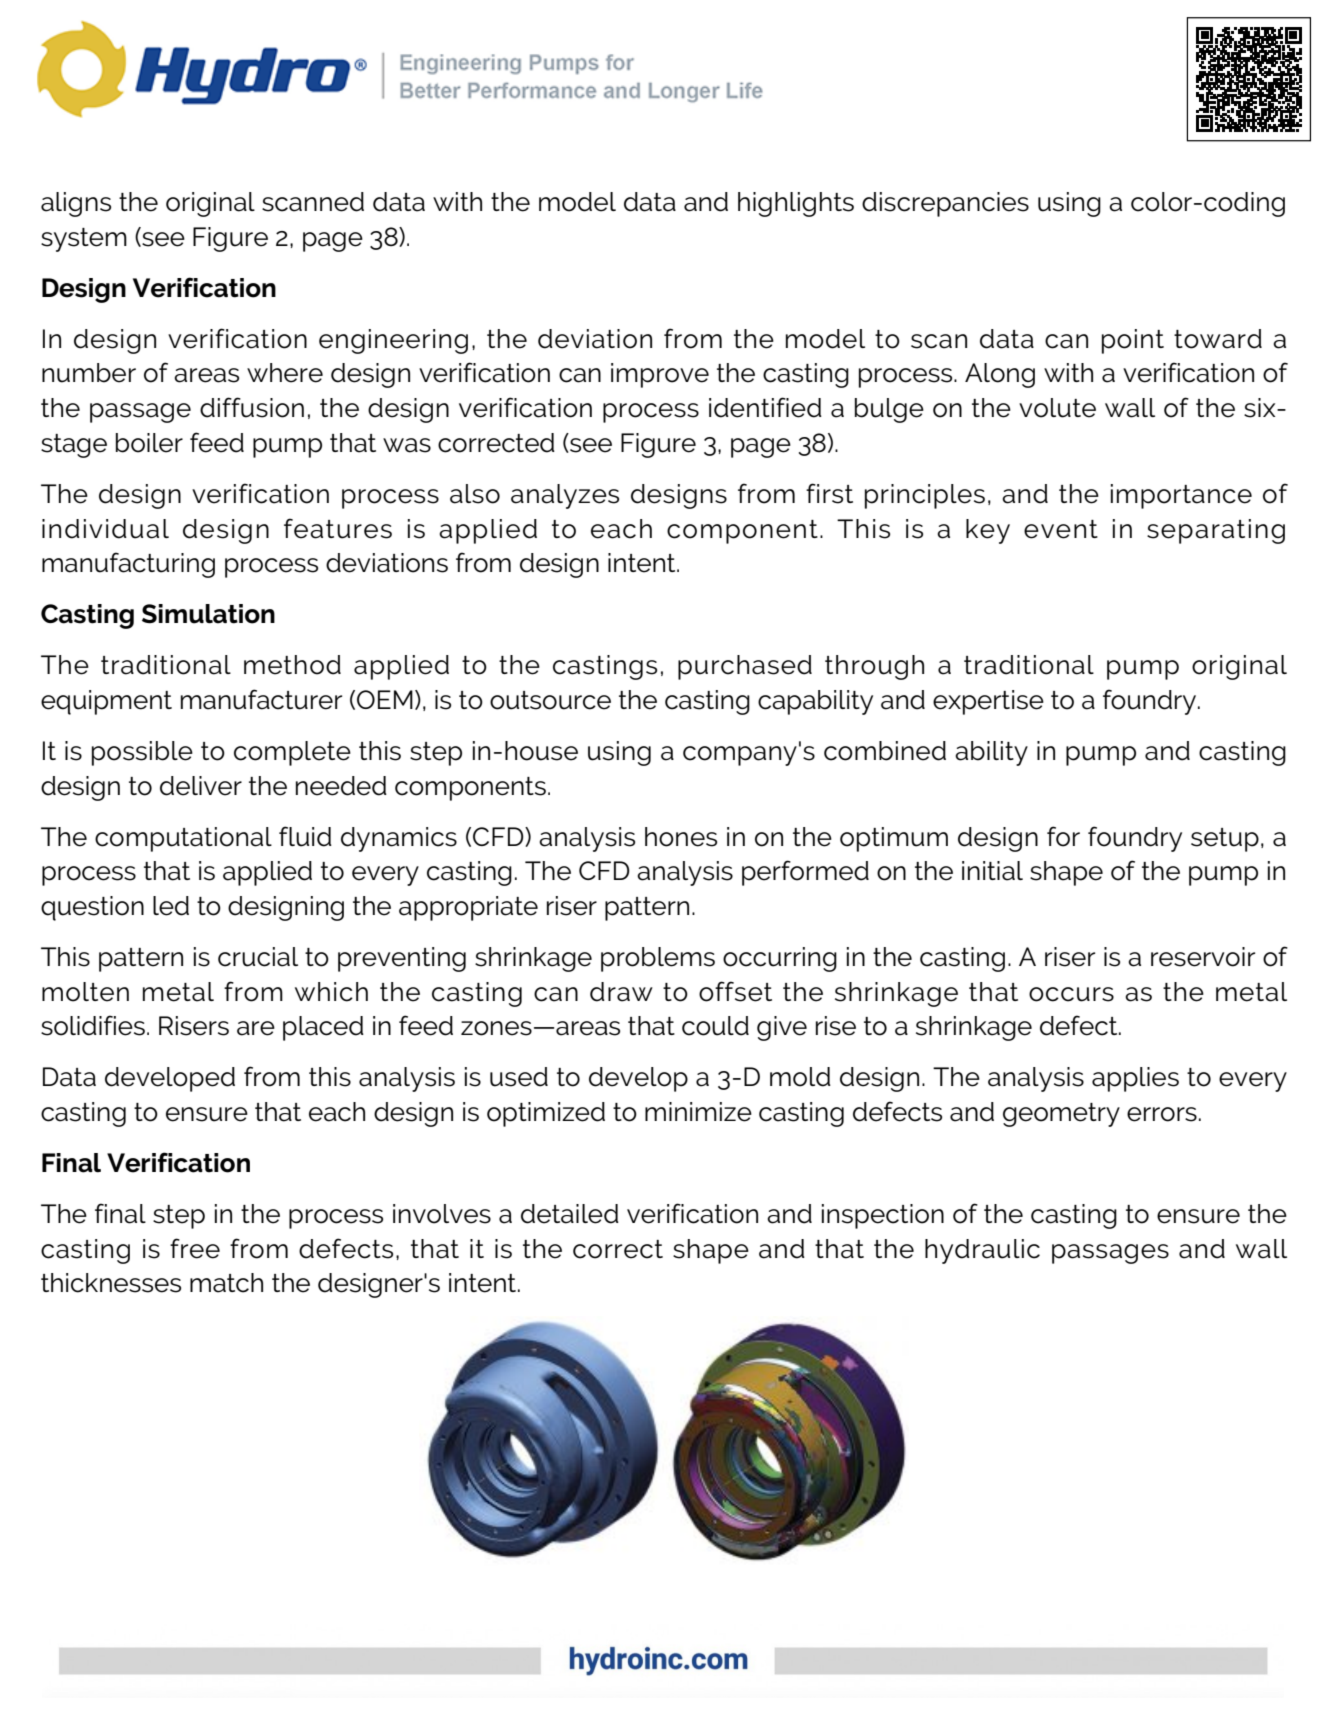 The image size is (1328, 1718). What do you see at coordinates (796, 204) in the screenshot?
I see `highlights` at bounding box center [796, 204].
